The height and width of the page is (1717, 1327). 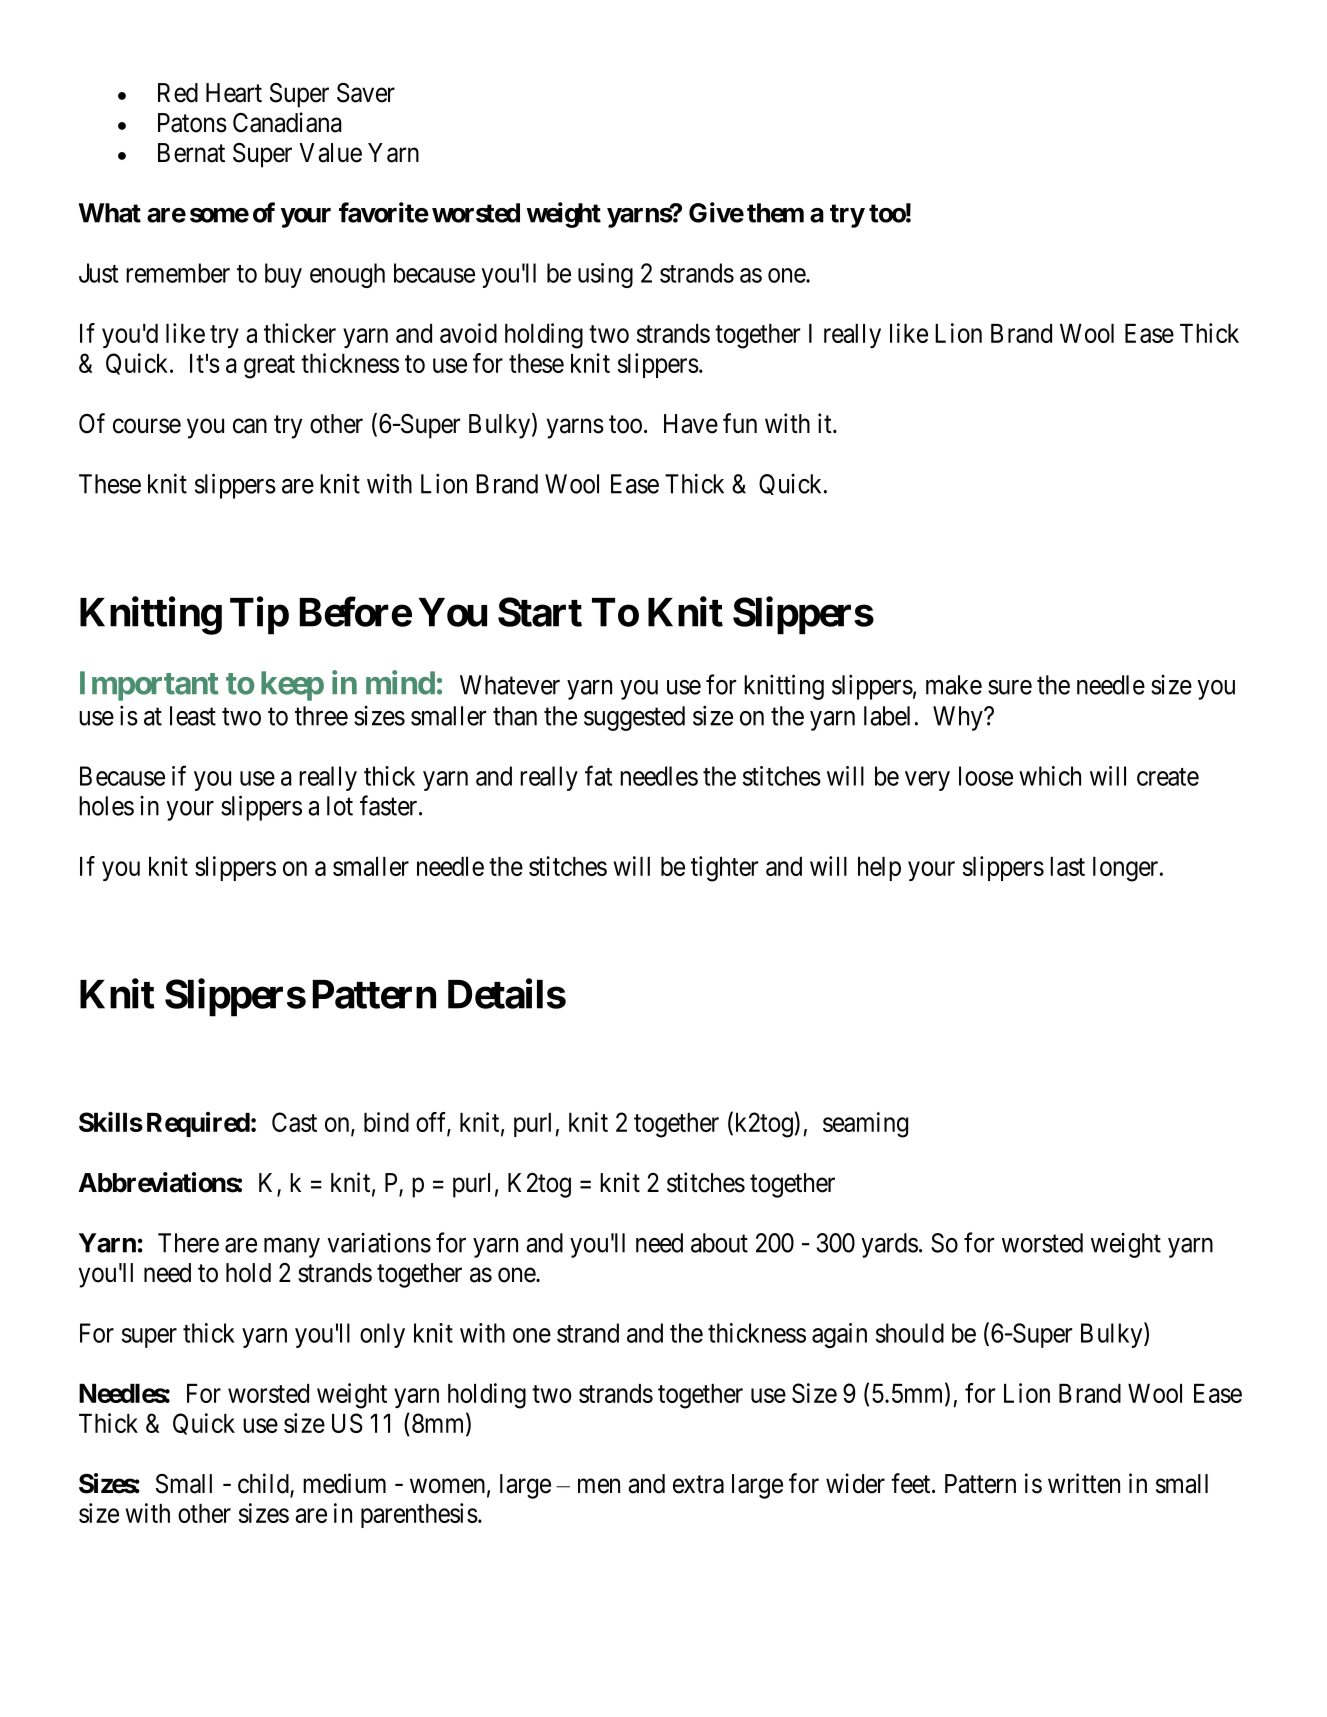 What do you see at coordinates (191, 153) in the page?
I see `Bernat` at bounding box center [191, 153].
